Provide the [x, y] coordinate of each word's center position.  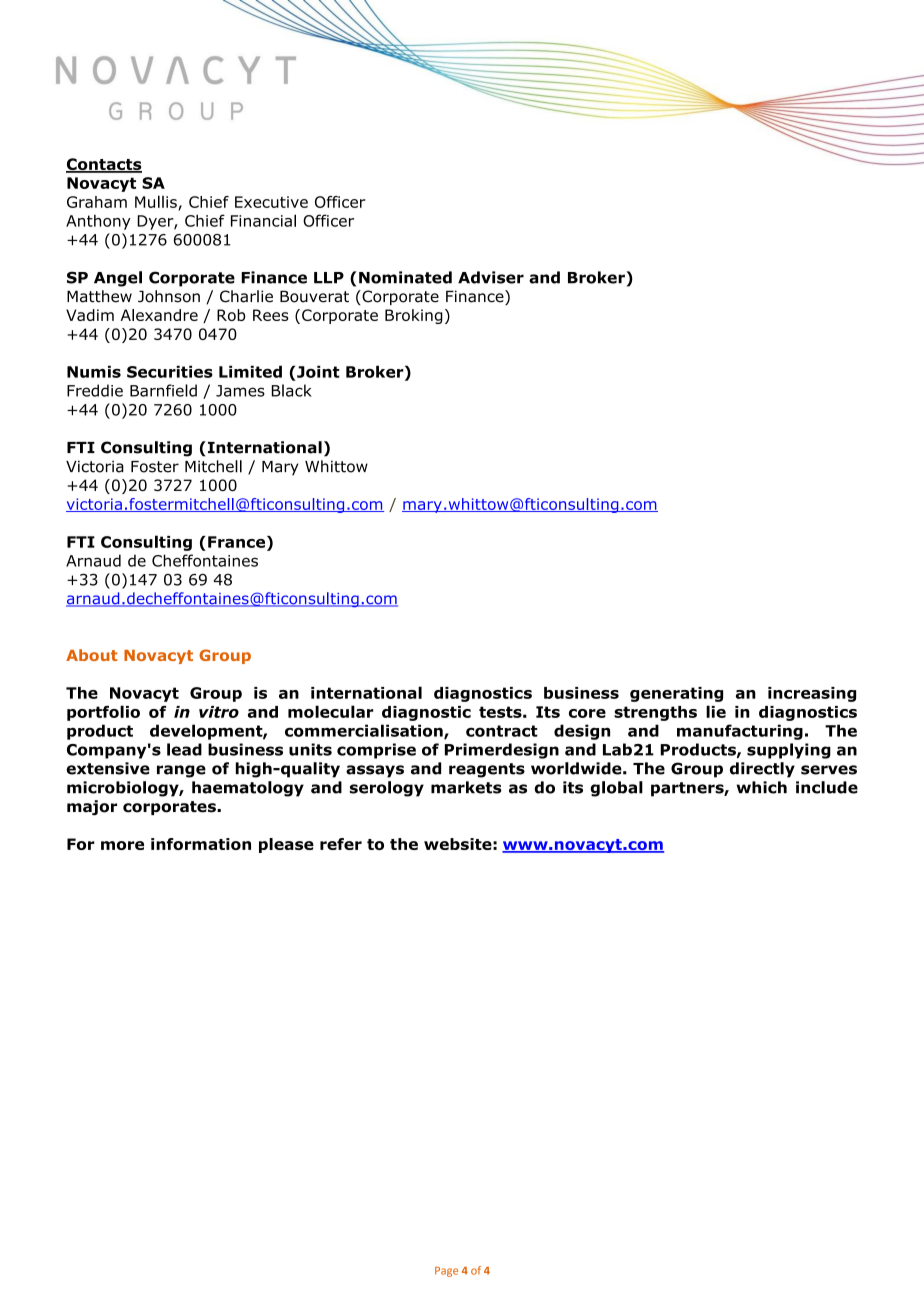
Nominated [405, 277]
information [201, 844]
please [286, 845]
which [761, 787]
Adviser [491, 277]
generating [676, 694]
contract [502, 731]
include [827, 787]
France [236, 542]
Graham [97, 202]
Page [446, 1272]
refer [341, 844]
